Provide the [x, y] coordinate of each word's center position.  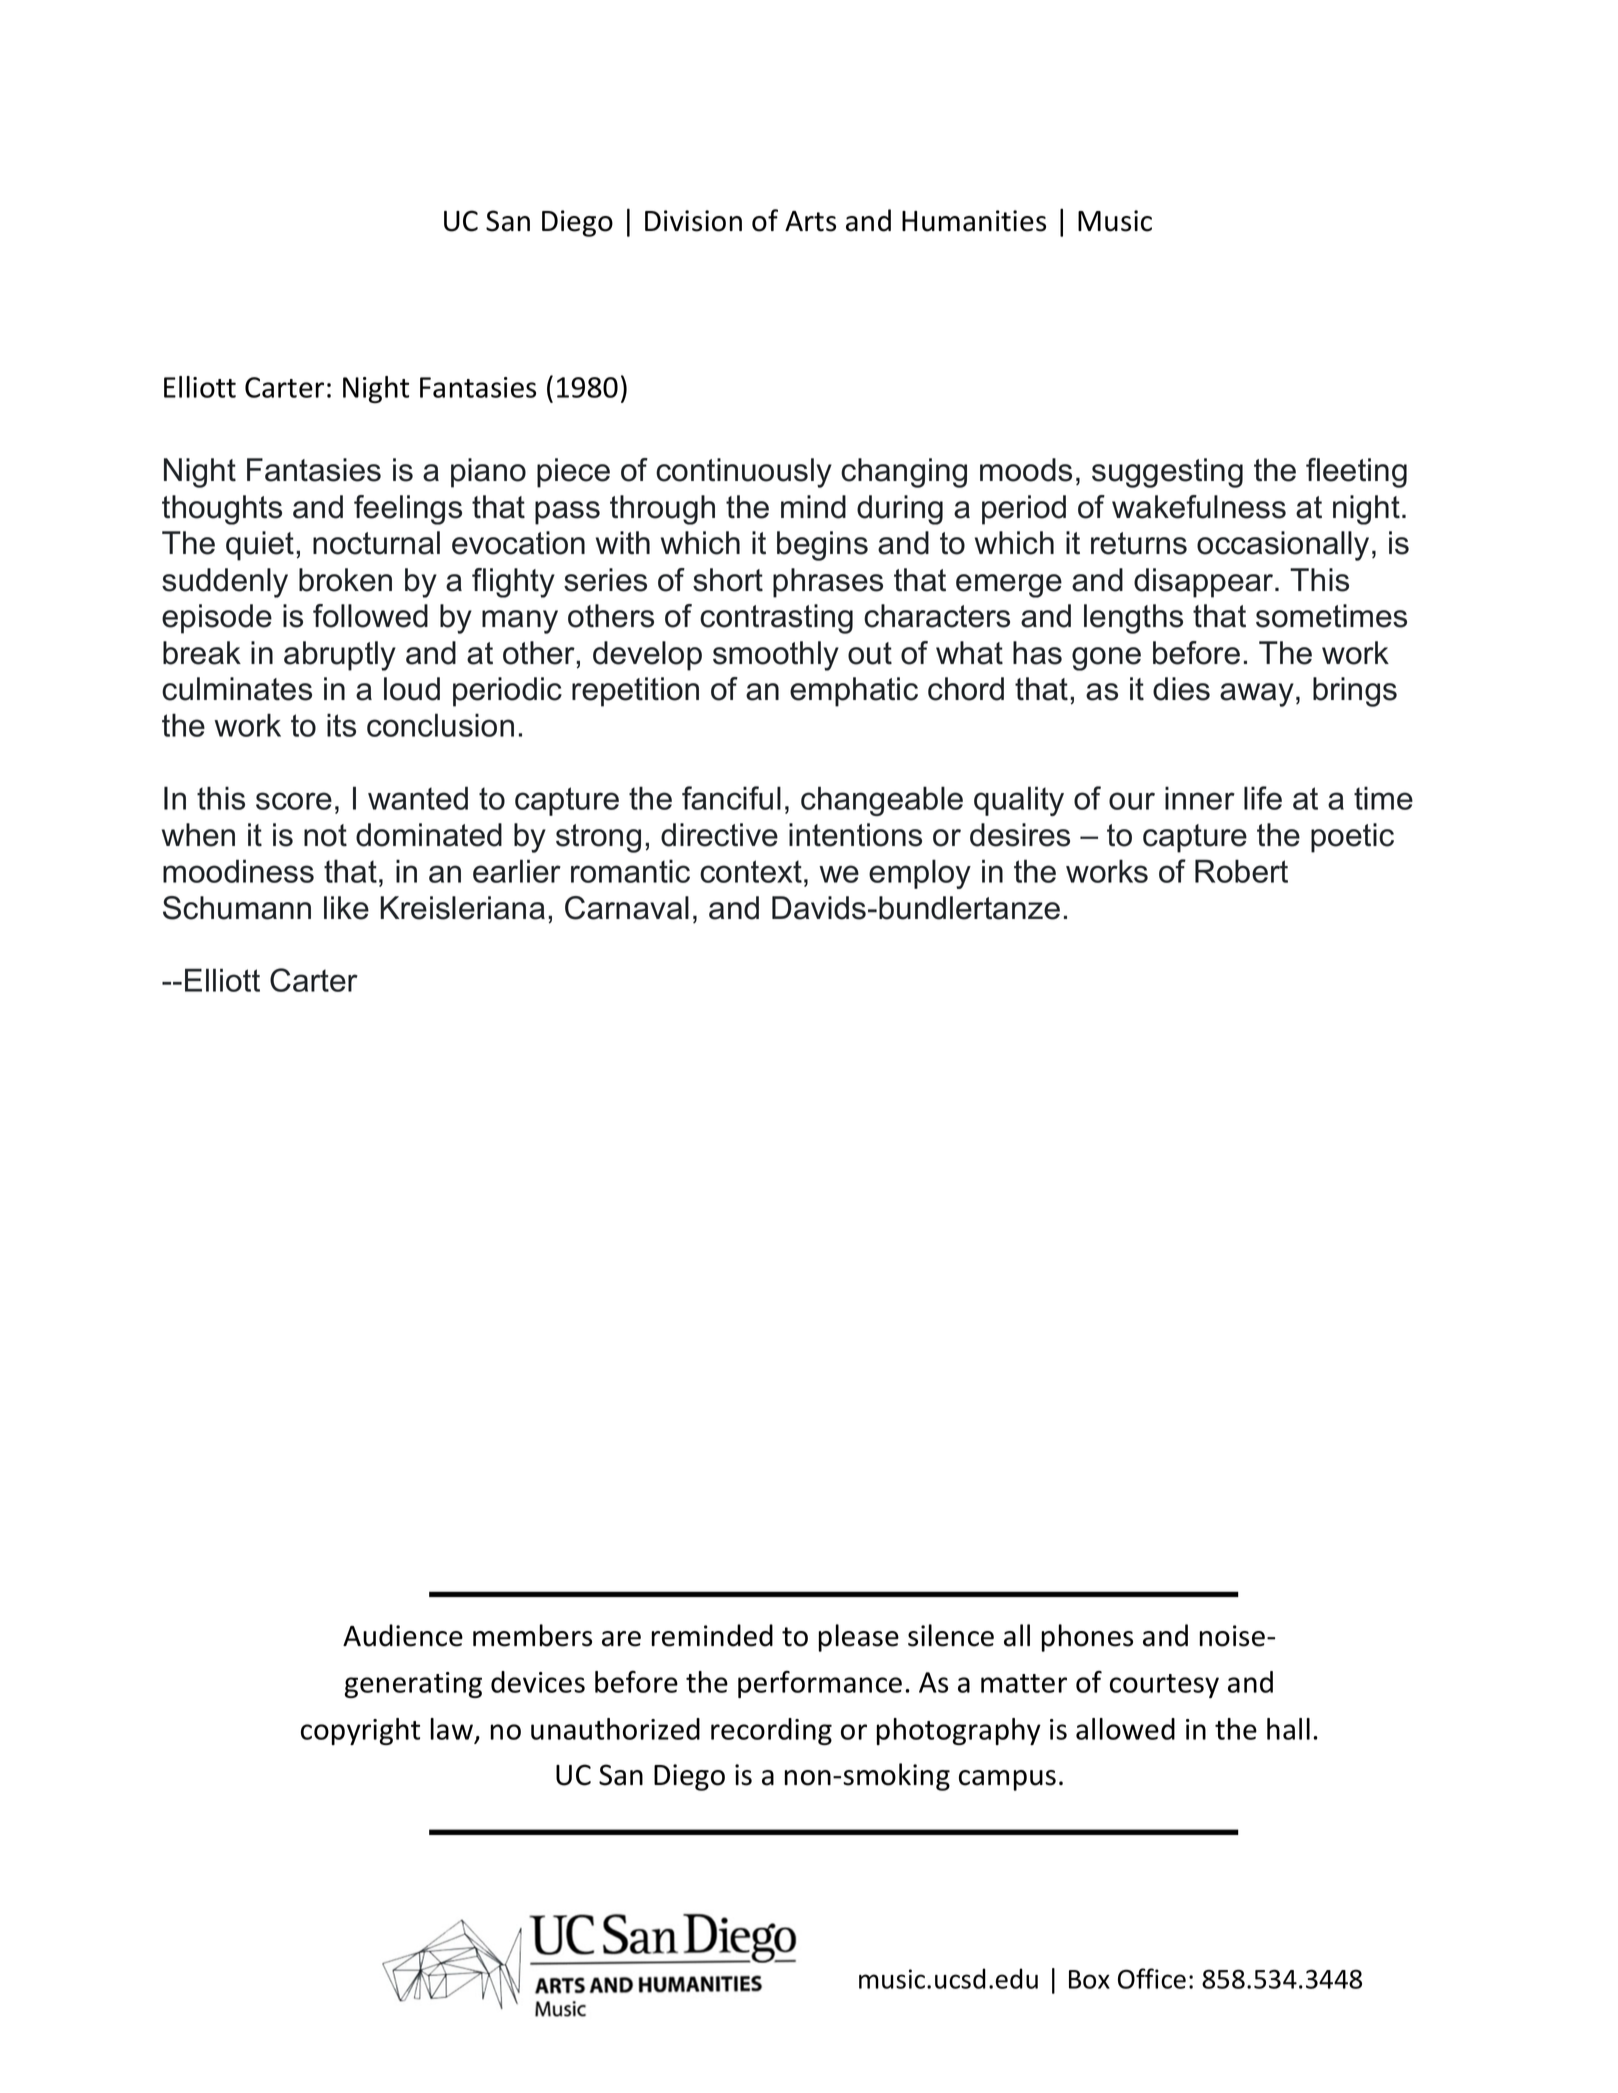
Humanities [974, 221]
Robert [1241, 871]
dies [1181, 689]
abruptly [340, 656]
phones [1087, 1638]
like [346, 908]
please [859, 1638]
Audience [403, 1635]
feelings [408, 510]
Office [1152, 1978]
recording [771, 1731]
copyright [360, 1731]
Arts [810, 221]
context [751, 871]
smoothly [776, 656]
